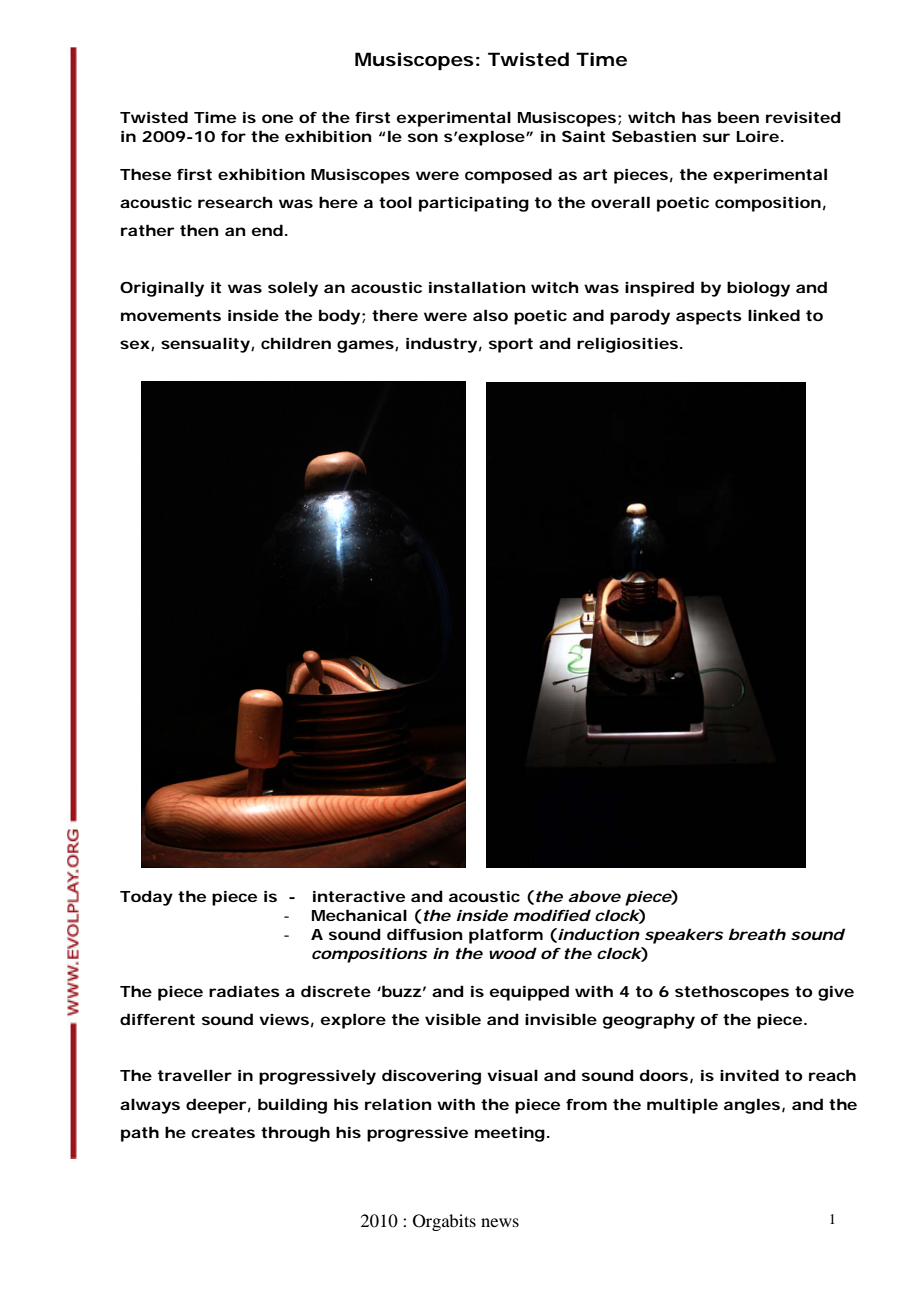 This screenshot has width=924, height=1308. Describe the element at coordinates (146, 898) in the screenshot. I see `Today` at that location.
